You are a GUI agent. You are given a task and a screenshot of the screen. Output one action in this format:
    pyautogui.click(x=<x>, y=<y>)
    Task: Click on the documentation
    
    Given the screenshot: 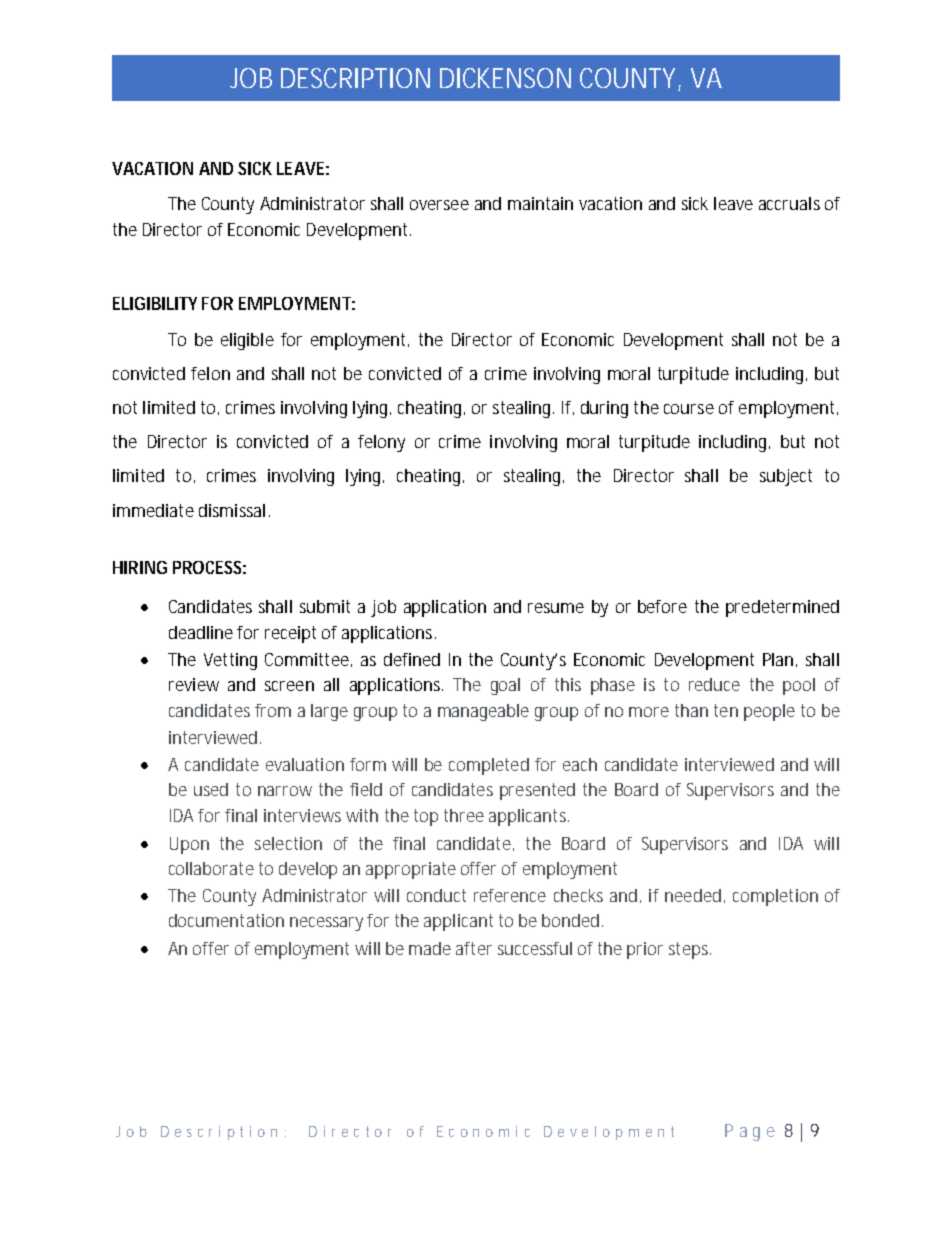 What is the action you would take?
    pyautogui.click(x=226, y=920)
